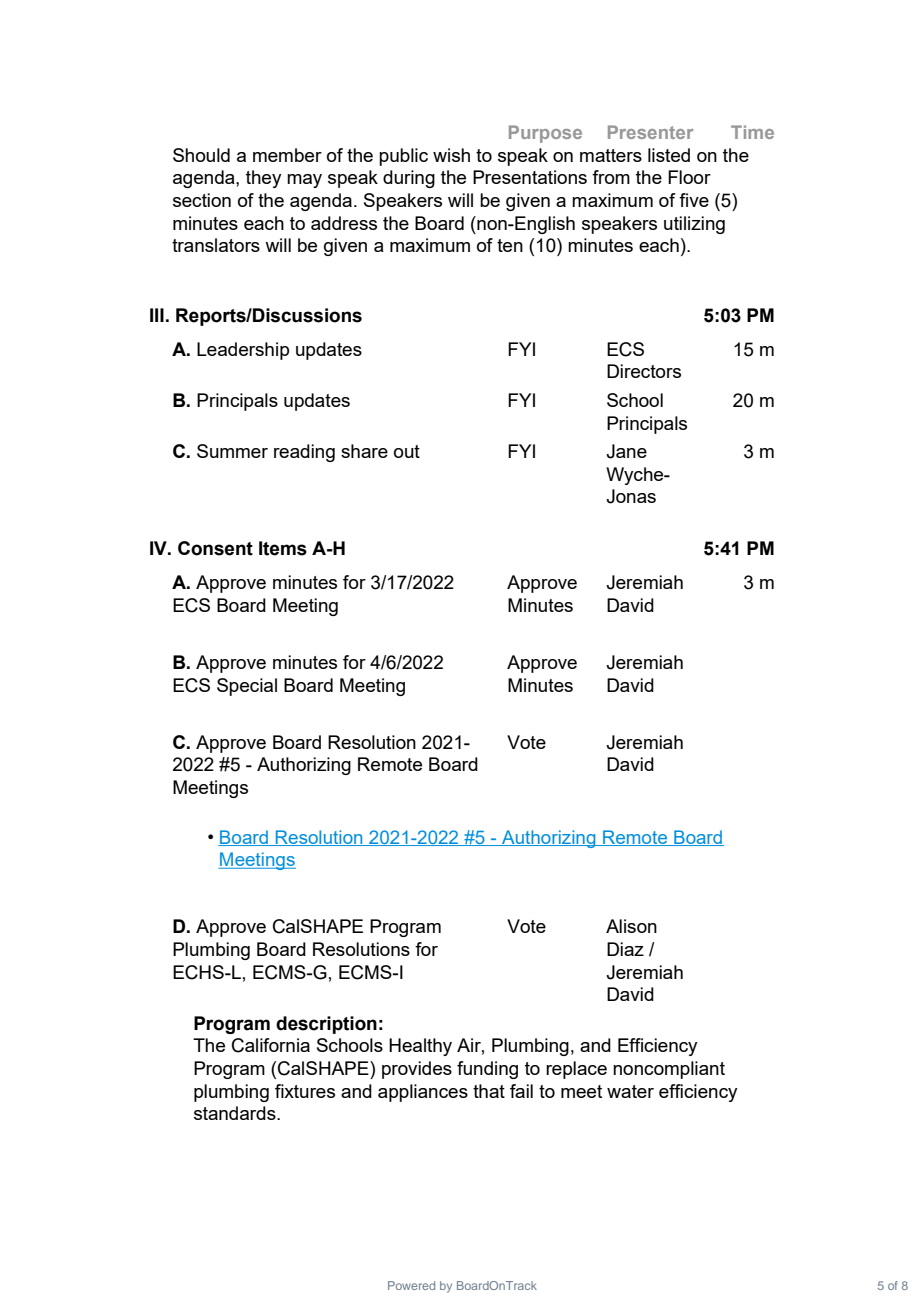 This screenshot has height=1308, width=924. Describe the element at coordinates (689, 177) in the screenshot. I see `Floor` at that location.
